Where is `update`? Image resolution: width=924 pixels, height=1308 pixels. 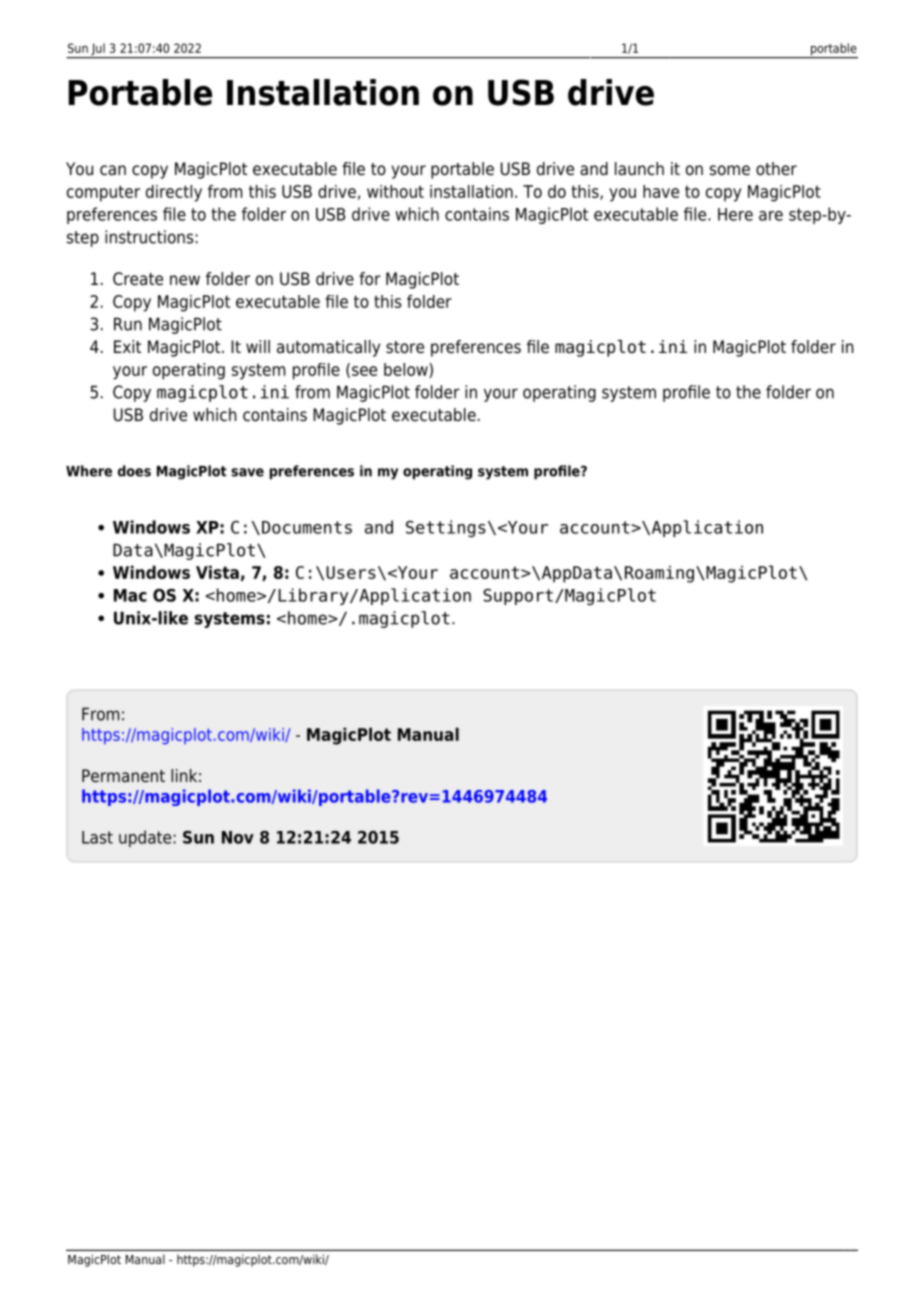 update is located at coordinates (146, 838).
